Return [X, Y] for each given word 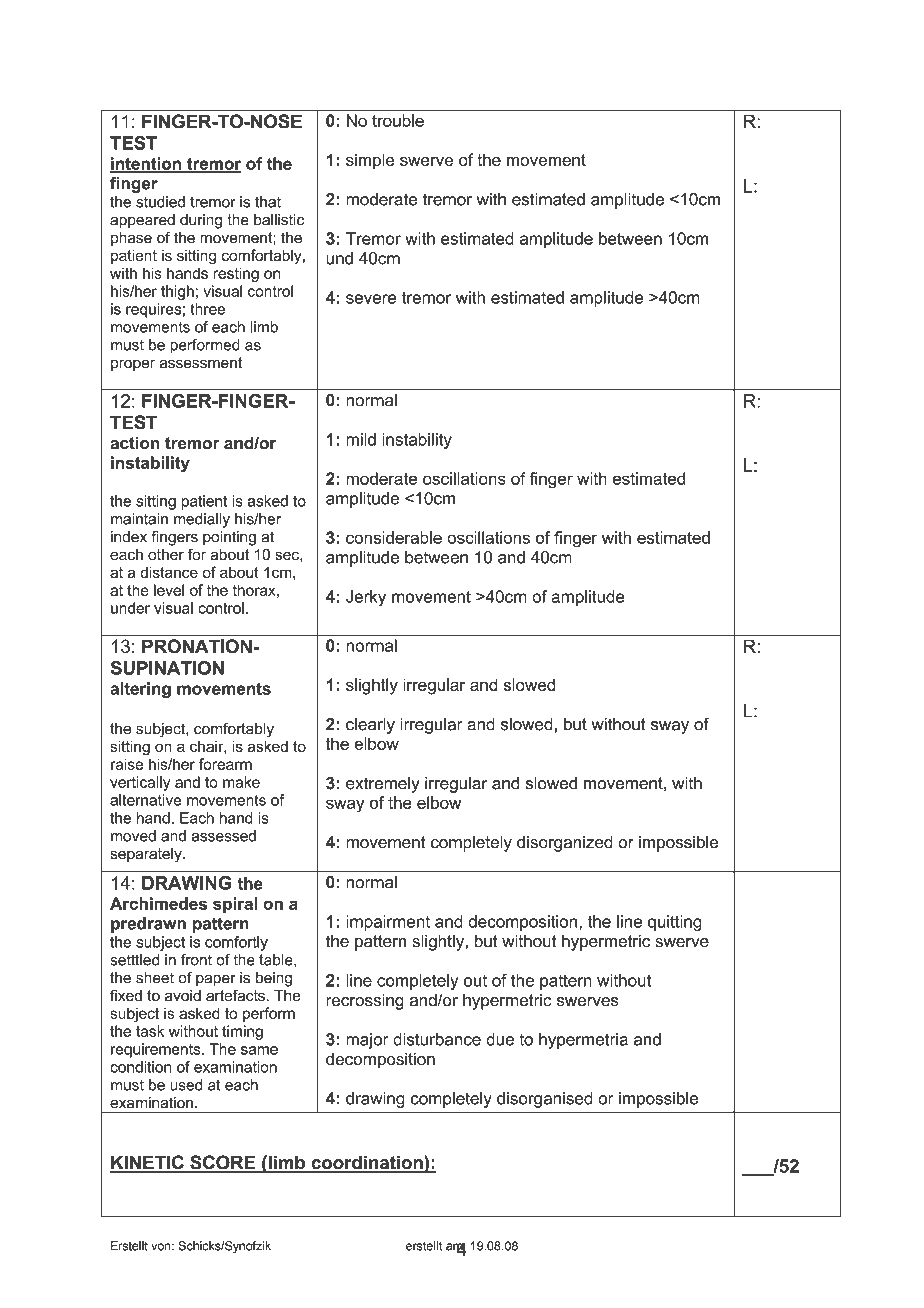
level [169, 590]
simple [370, 161]
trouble [398, 120]
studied [160, 202]
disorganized [565, 843]
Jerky [366, 598]
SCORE [223, 1163]
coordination [367, 1163]
